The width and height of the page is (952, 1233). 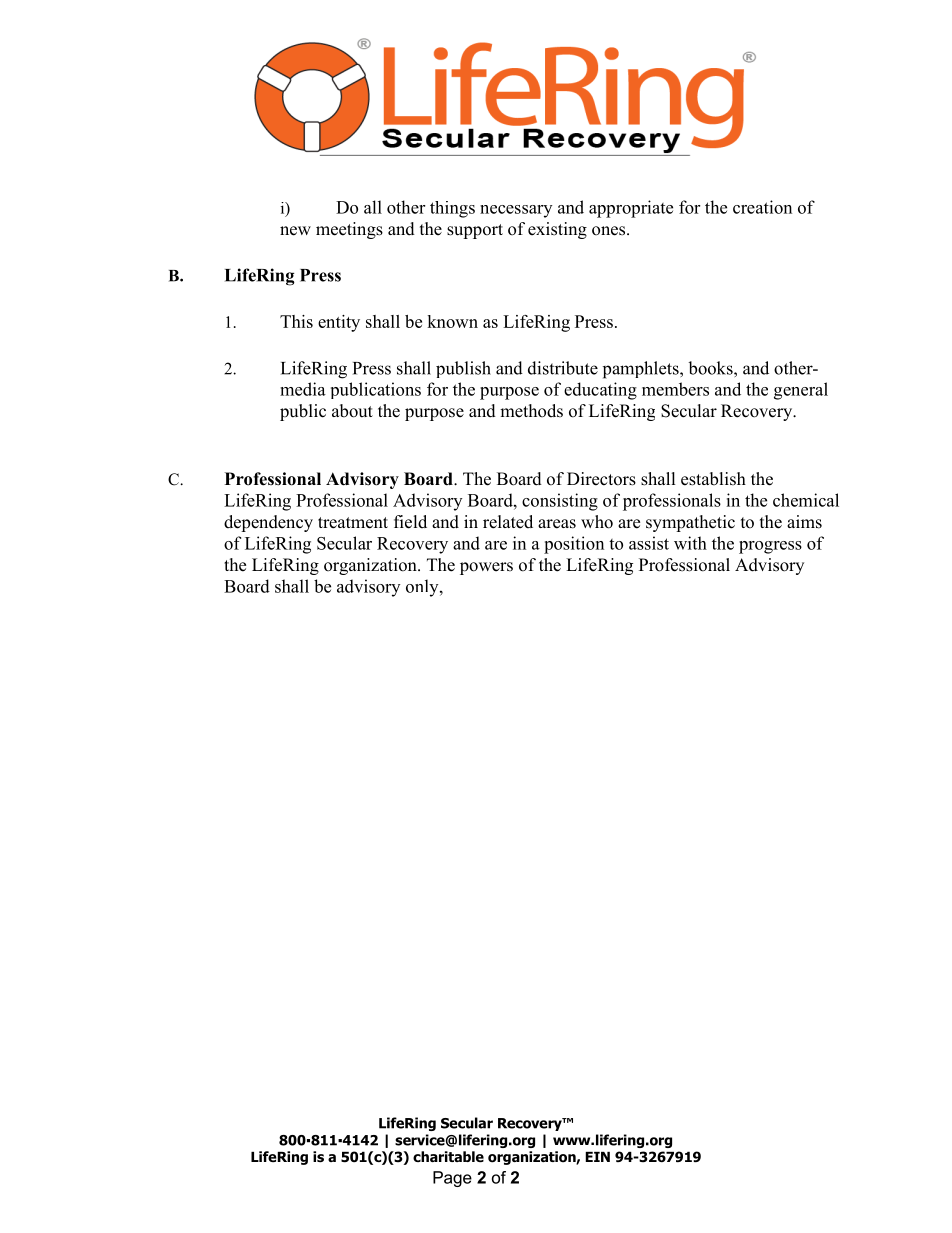 I want to click on charitable, so click(x=448, y=1156).
